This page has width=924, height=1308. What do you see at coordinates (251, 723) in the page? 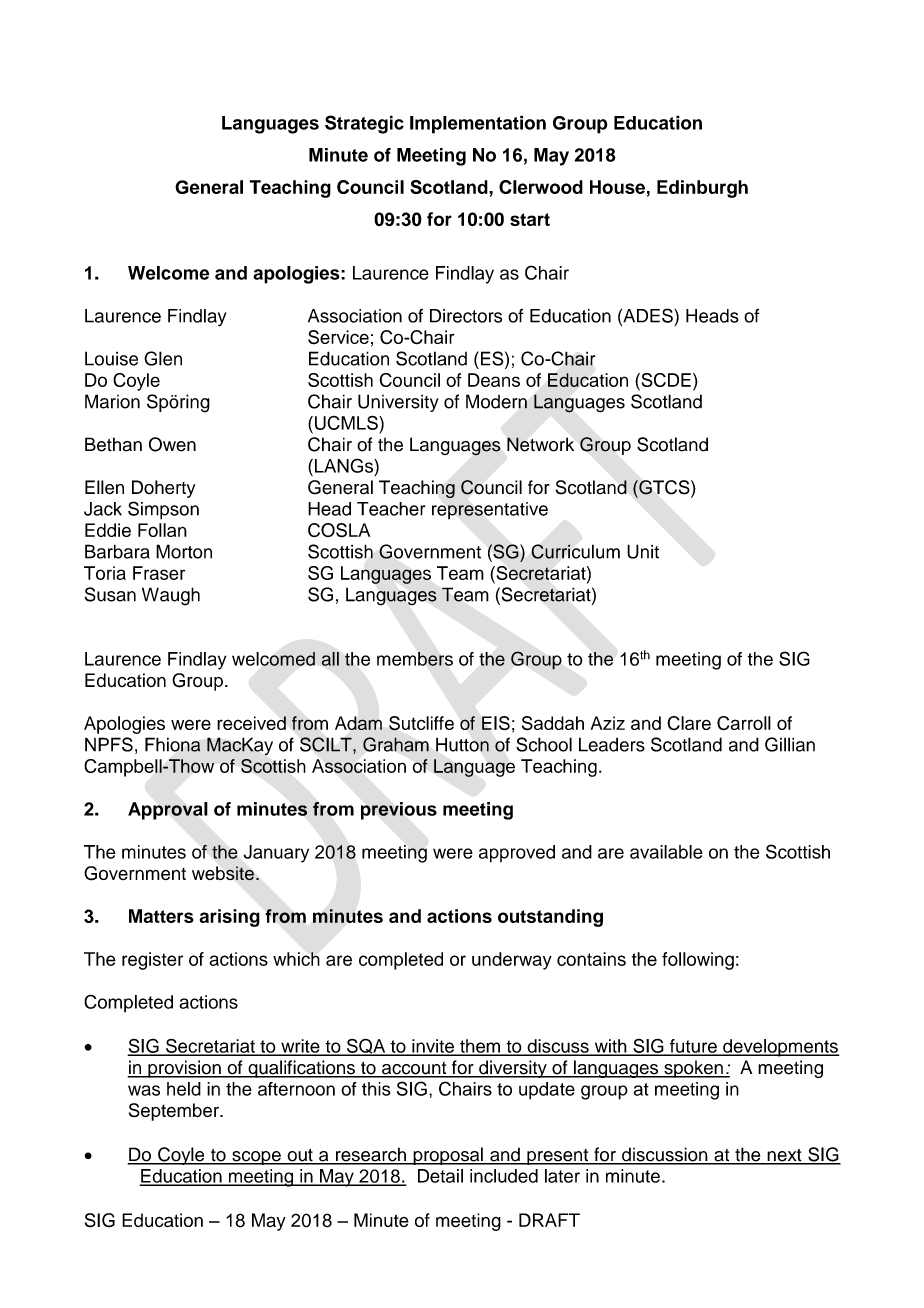
I see `received` at bounding box center [251, 723].
